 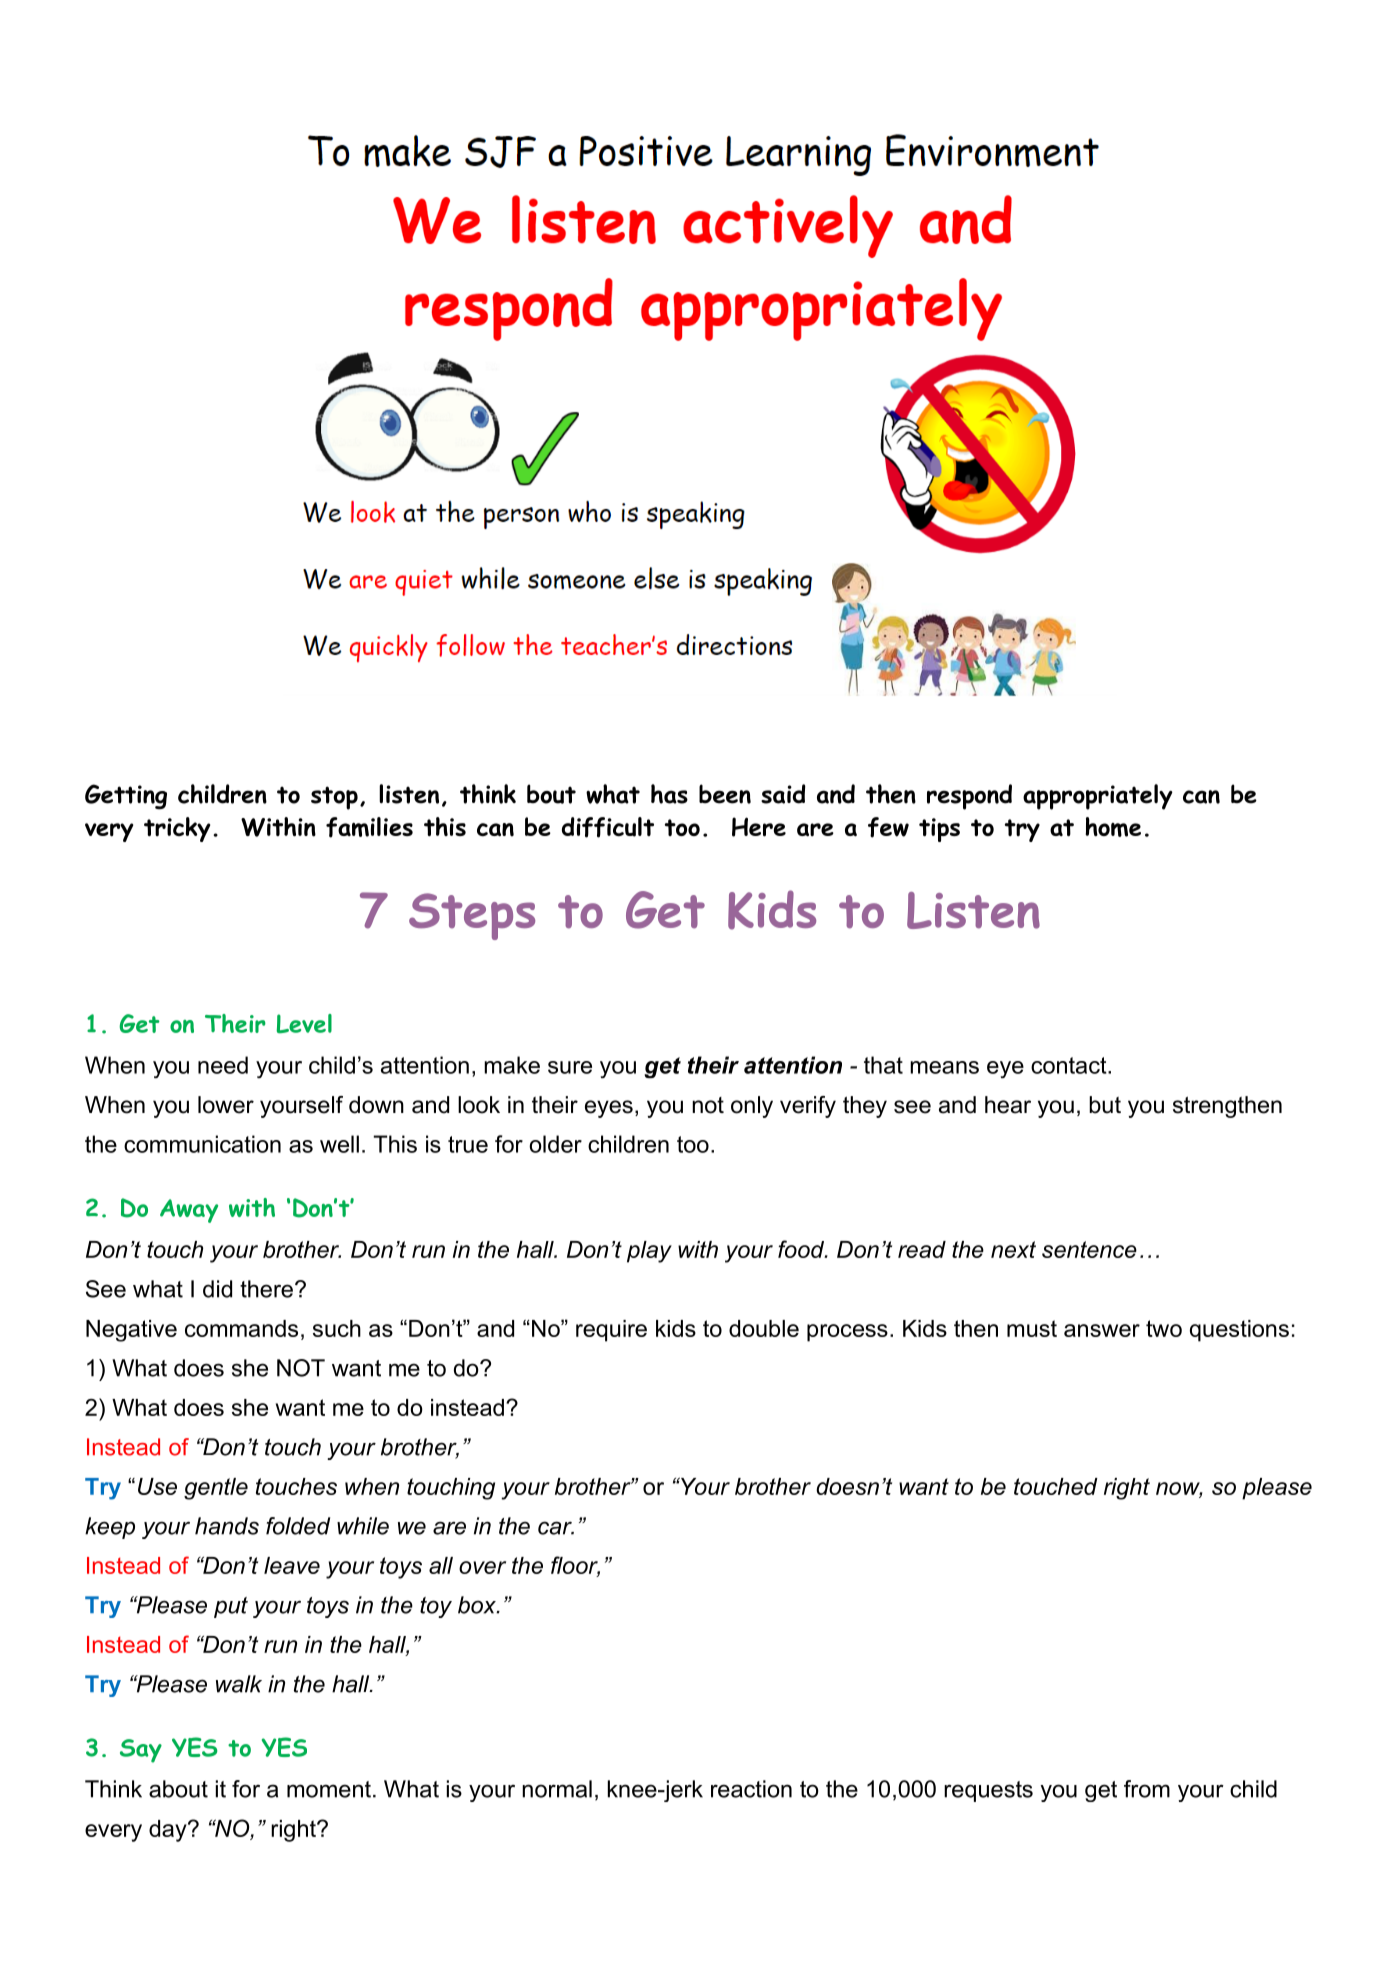 What do you see at coordinates (556, 1528) in the image?
I see `car` at bounding box center [556, 1528].
